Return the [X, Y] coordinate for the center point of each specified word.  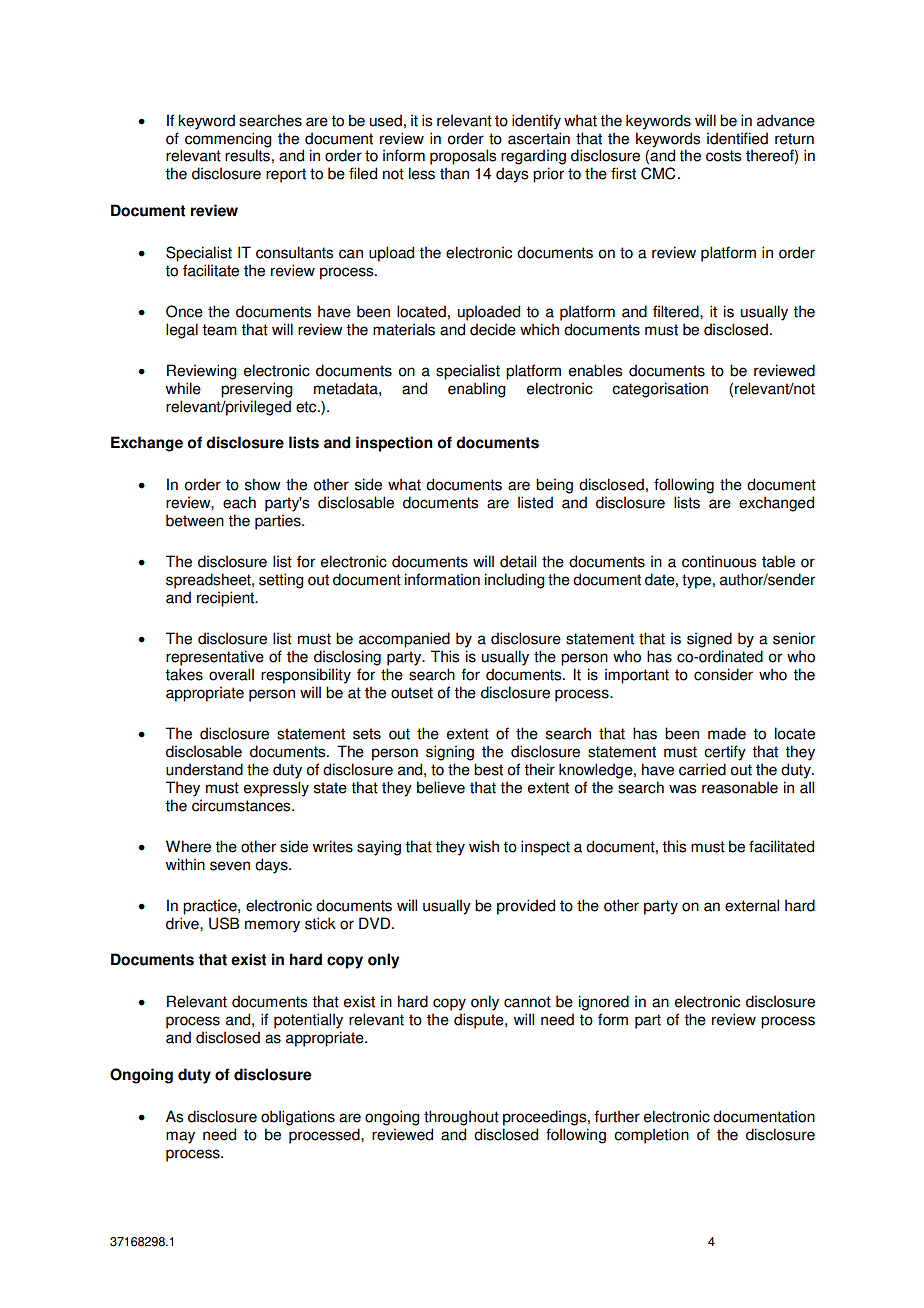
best [488, 769]
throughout [461, 1118]
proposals [463, 157]
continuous [719, 561]
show [263, 484]
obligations [298, 1118]
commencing [228, 140]
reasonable [740, 787]
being [554, 486]
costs [723, 156]
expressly [276, 789]
